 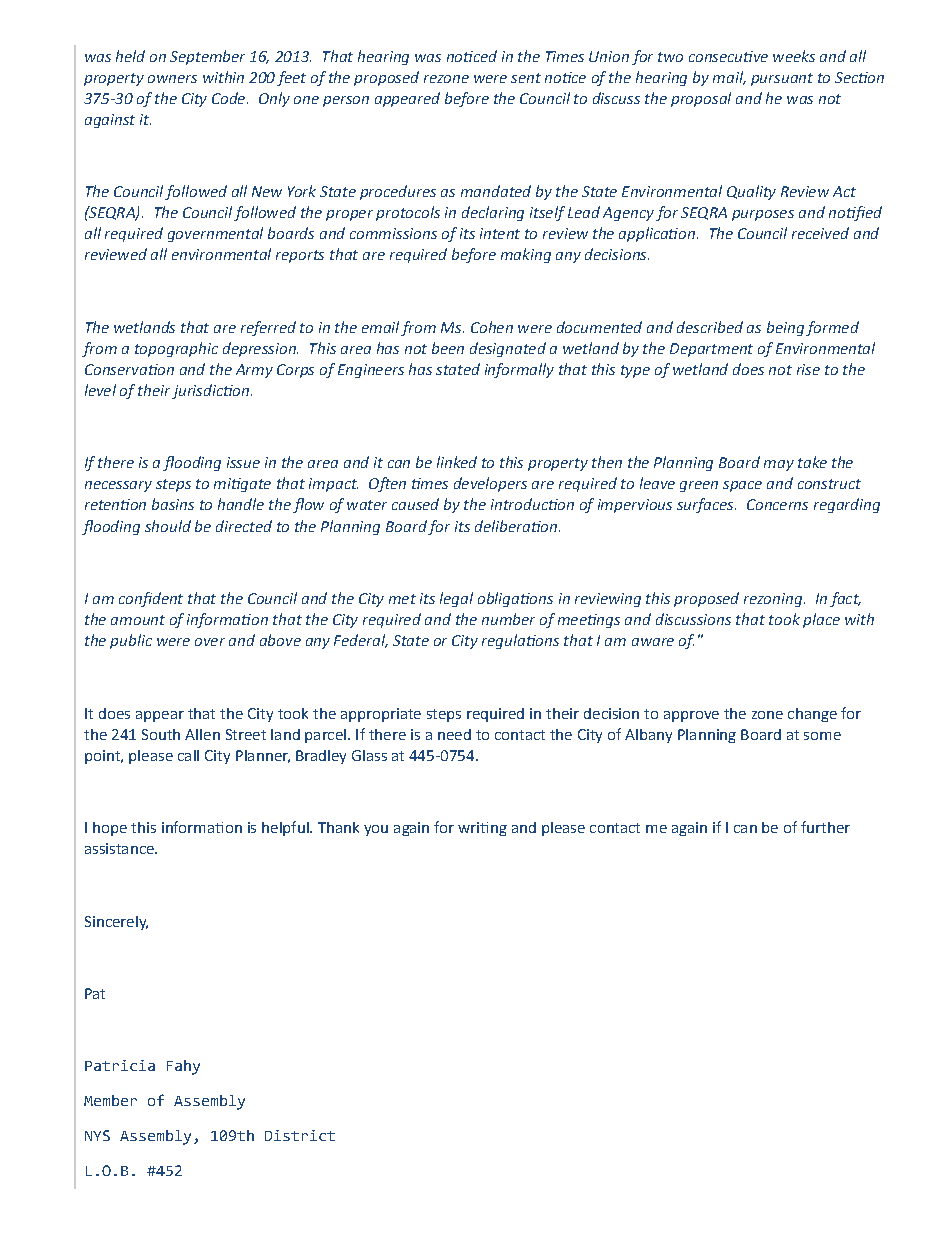 What do you see at coordinates (456, 599) in the screenshot?
I see `legal` at bounding box center [456, 599].
